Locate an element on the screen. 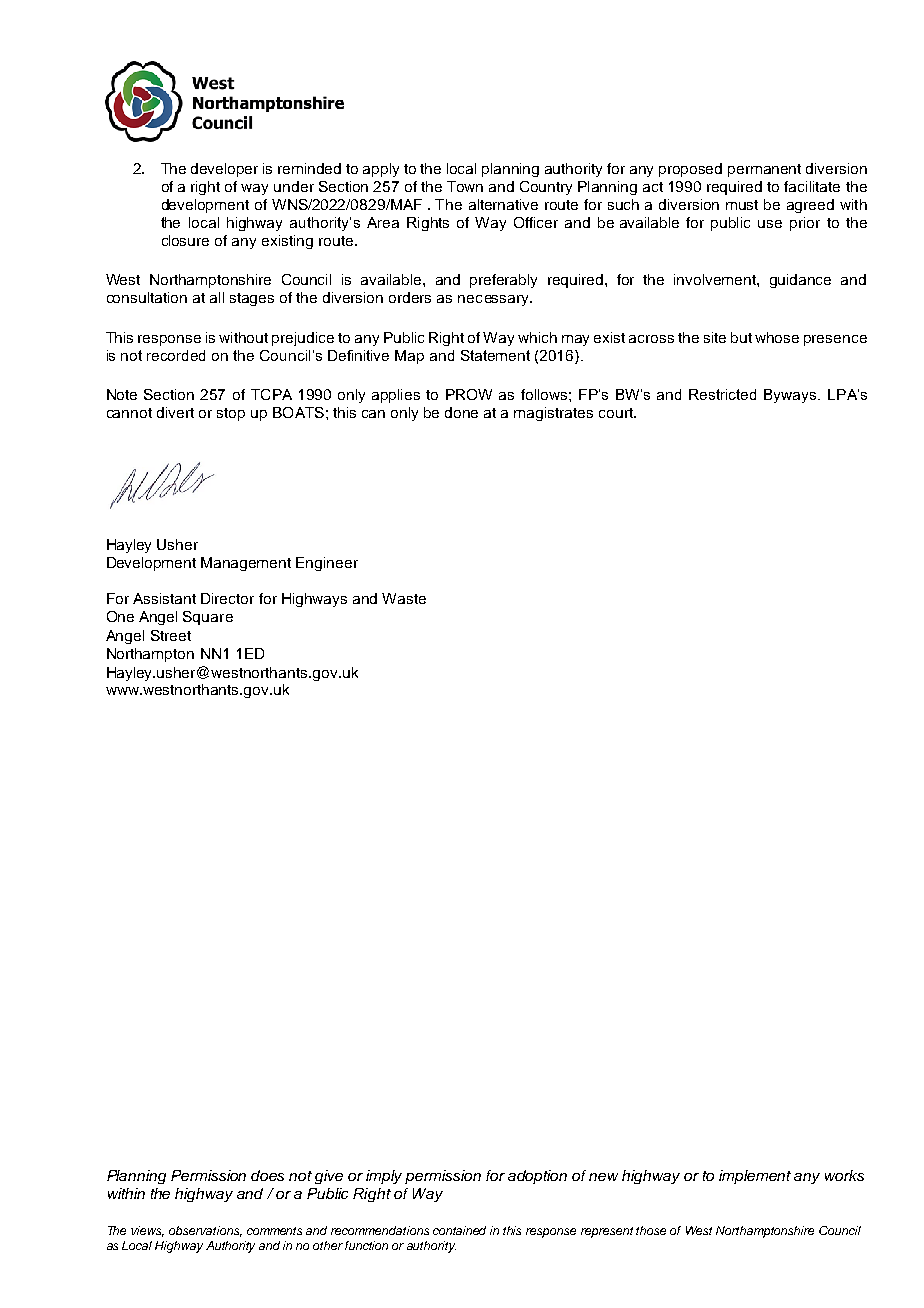 This screenshot has width=924, height=1308. Byways is located at coordinates (791, 396).
